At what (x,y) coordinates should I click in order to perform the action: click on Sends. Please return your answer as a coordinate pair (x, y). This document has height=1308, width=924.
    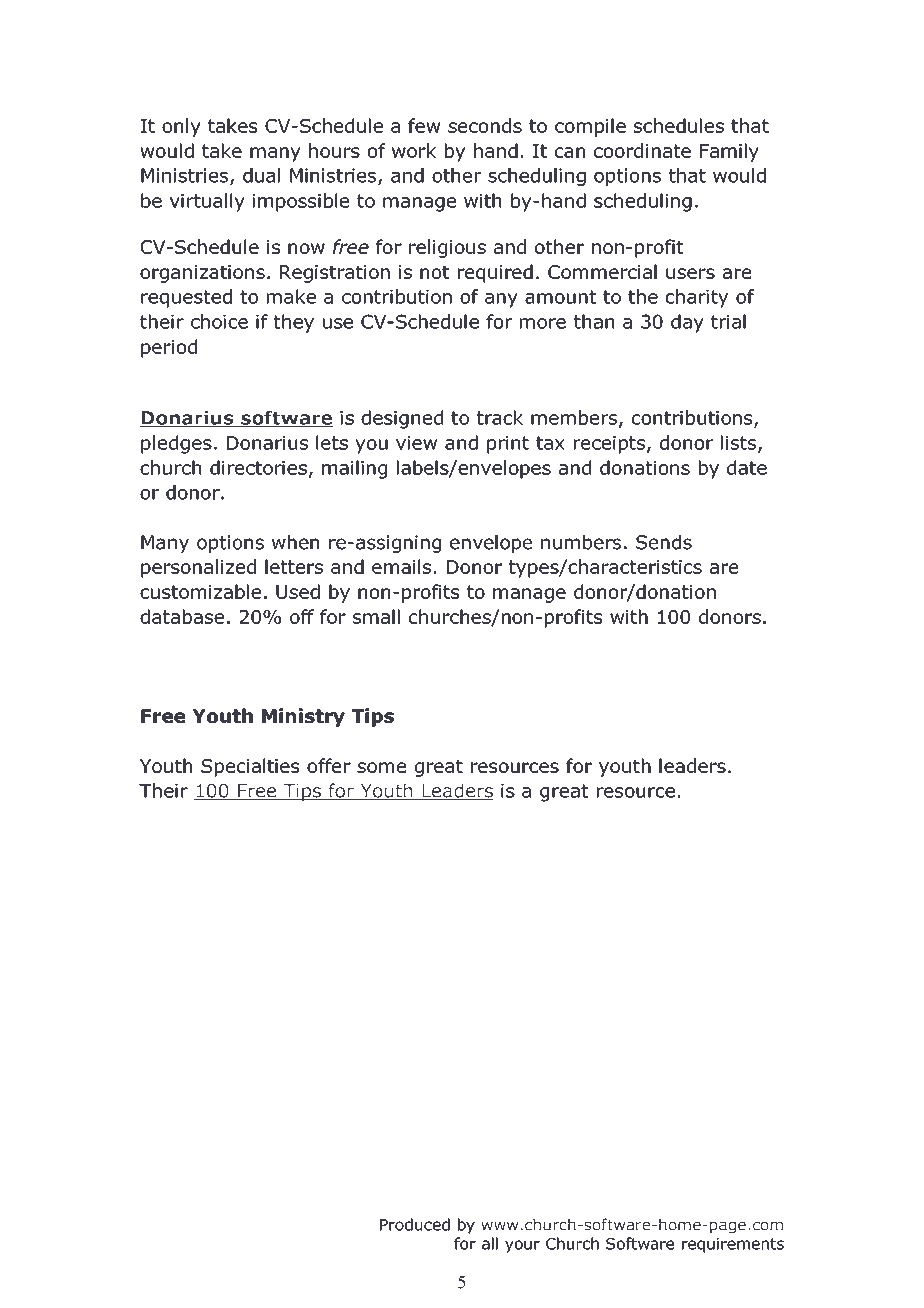
    Looking at the image, I should click on (664, 542).
